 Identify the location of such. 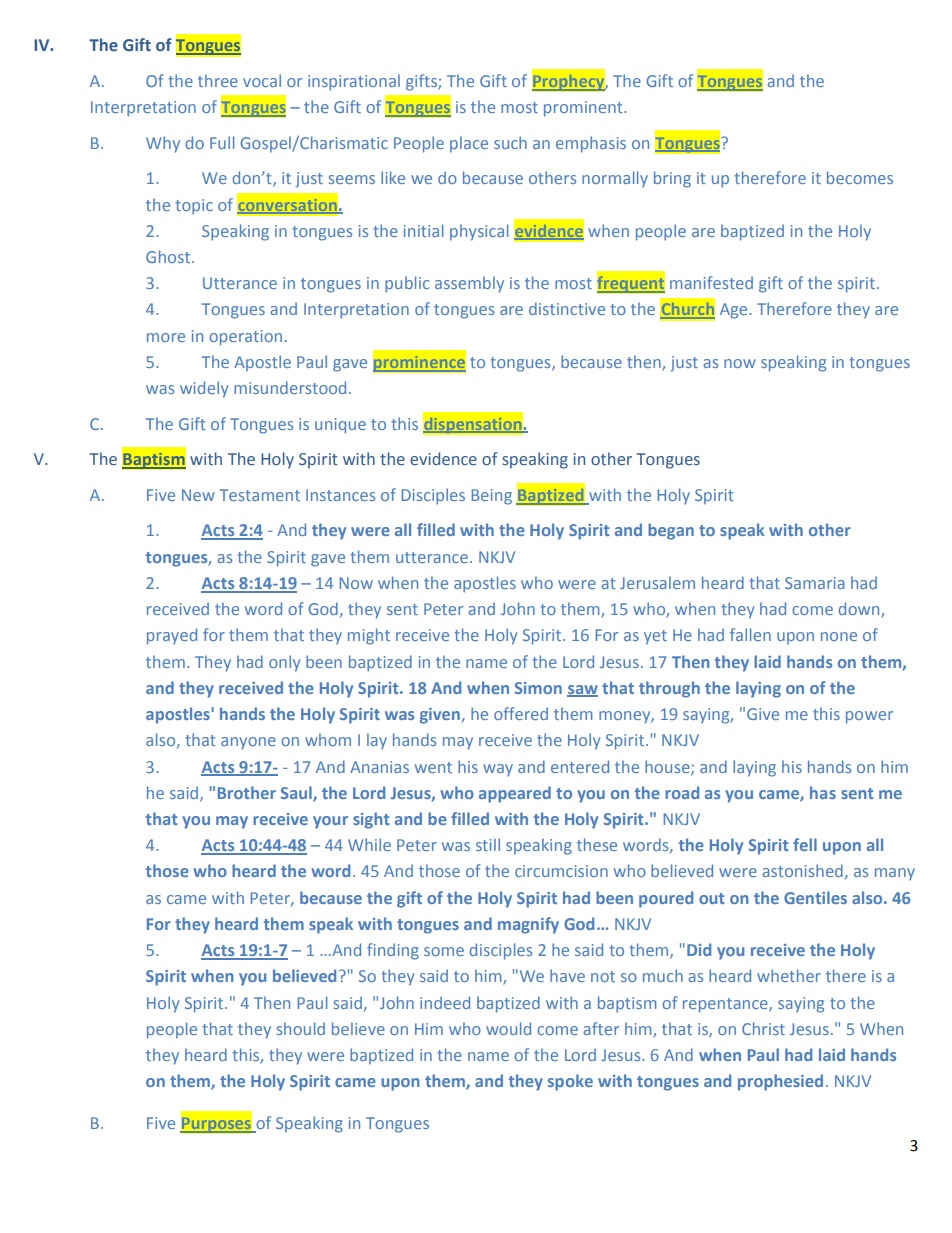
(510, 142).
